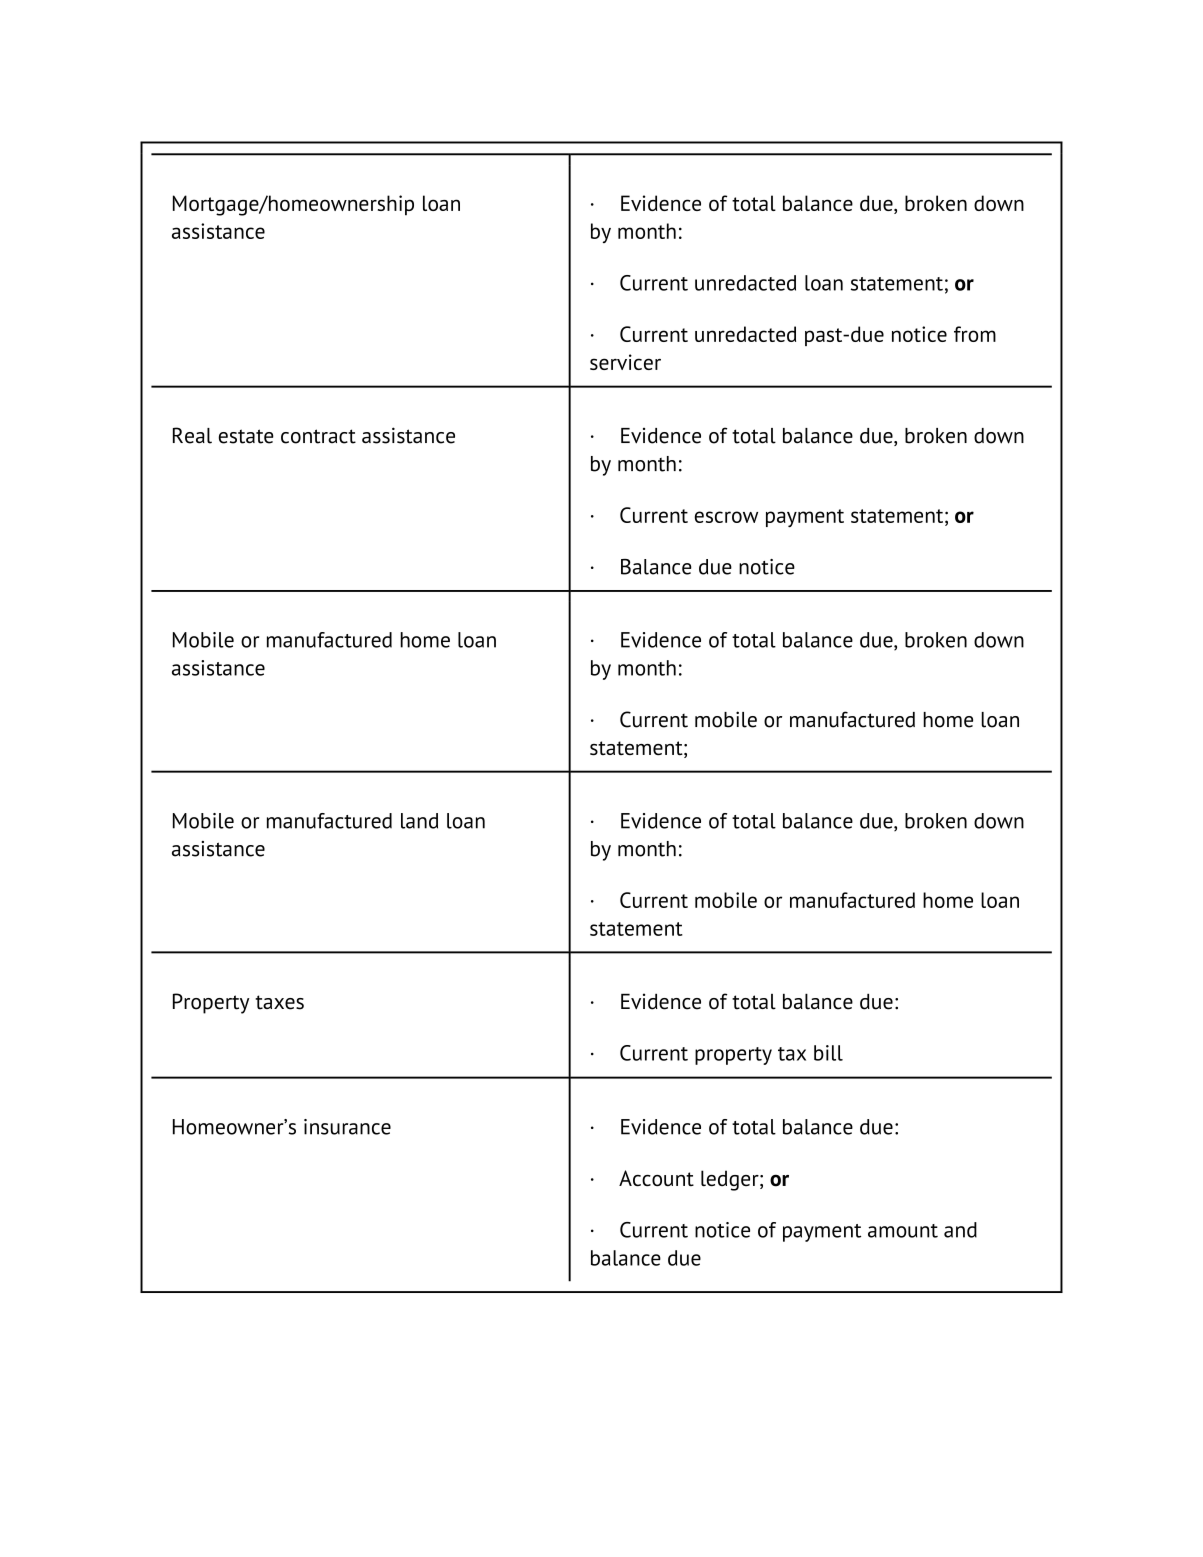  What do you see at coordinates (419, 821) in the image?
I see `land` at bounding box center [419, 821].
